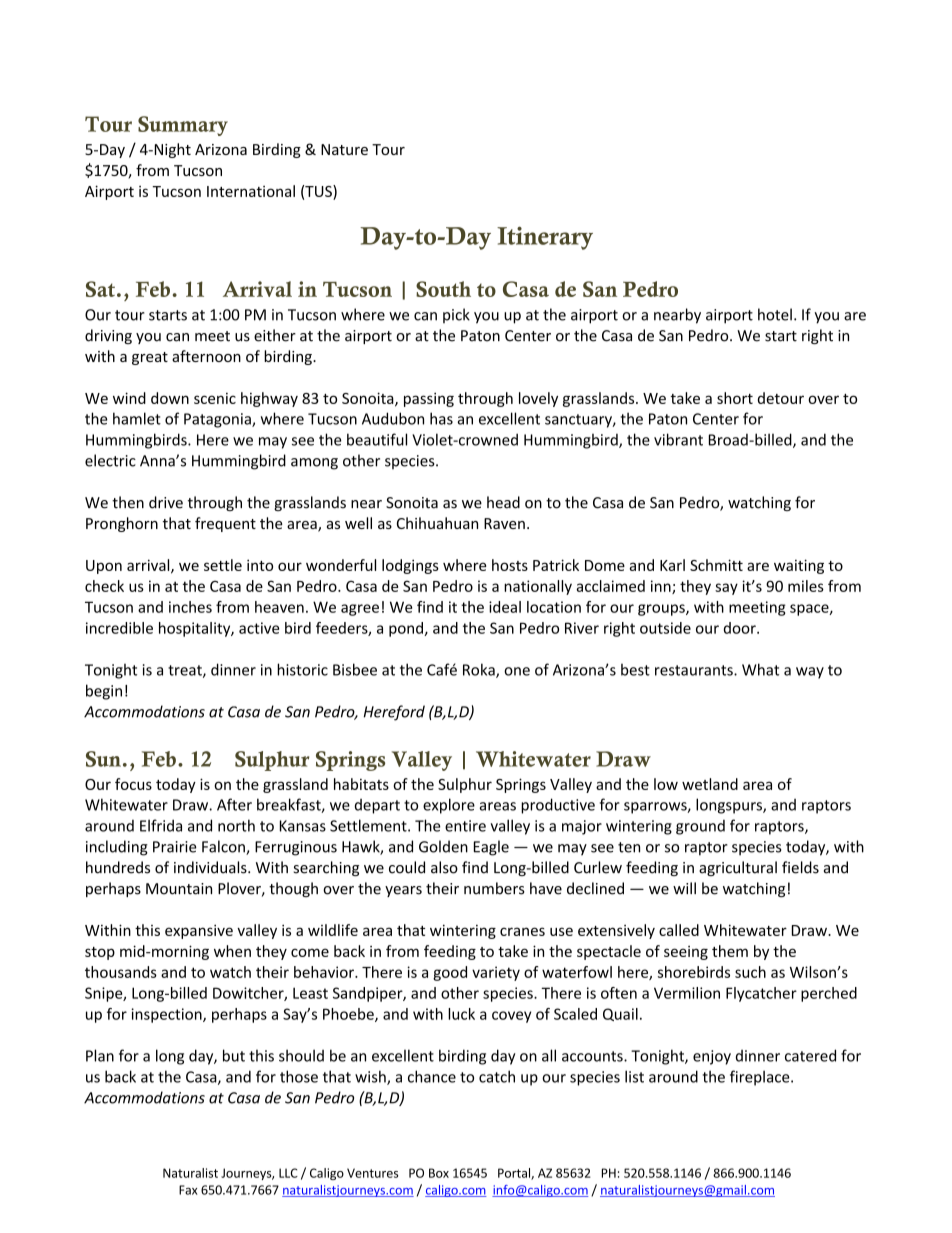 This document has height=1233, width=952. What do you see at coordinates (456, 315) in the document?
I see `pick` at bounding box center [456, 315].
